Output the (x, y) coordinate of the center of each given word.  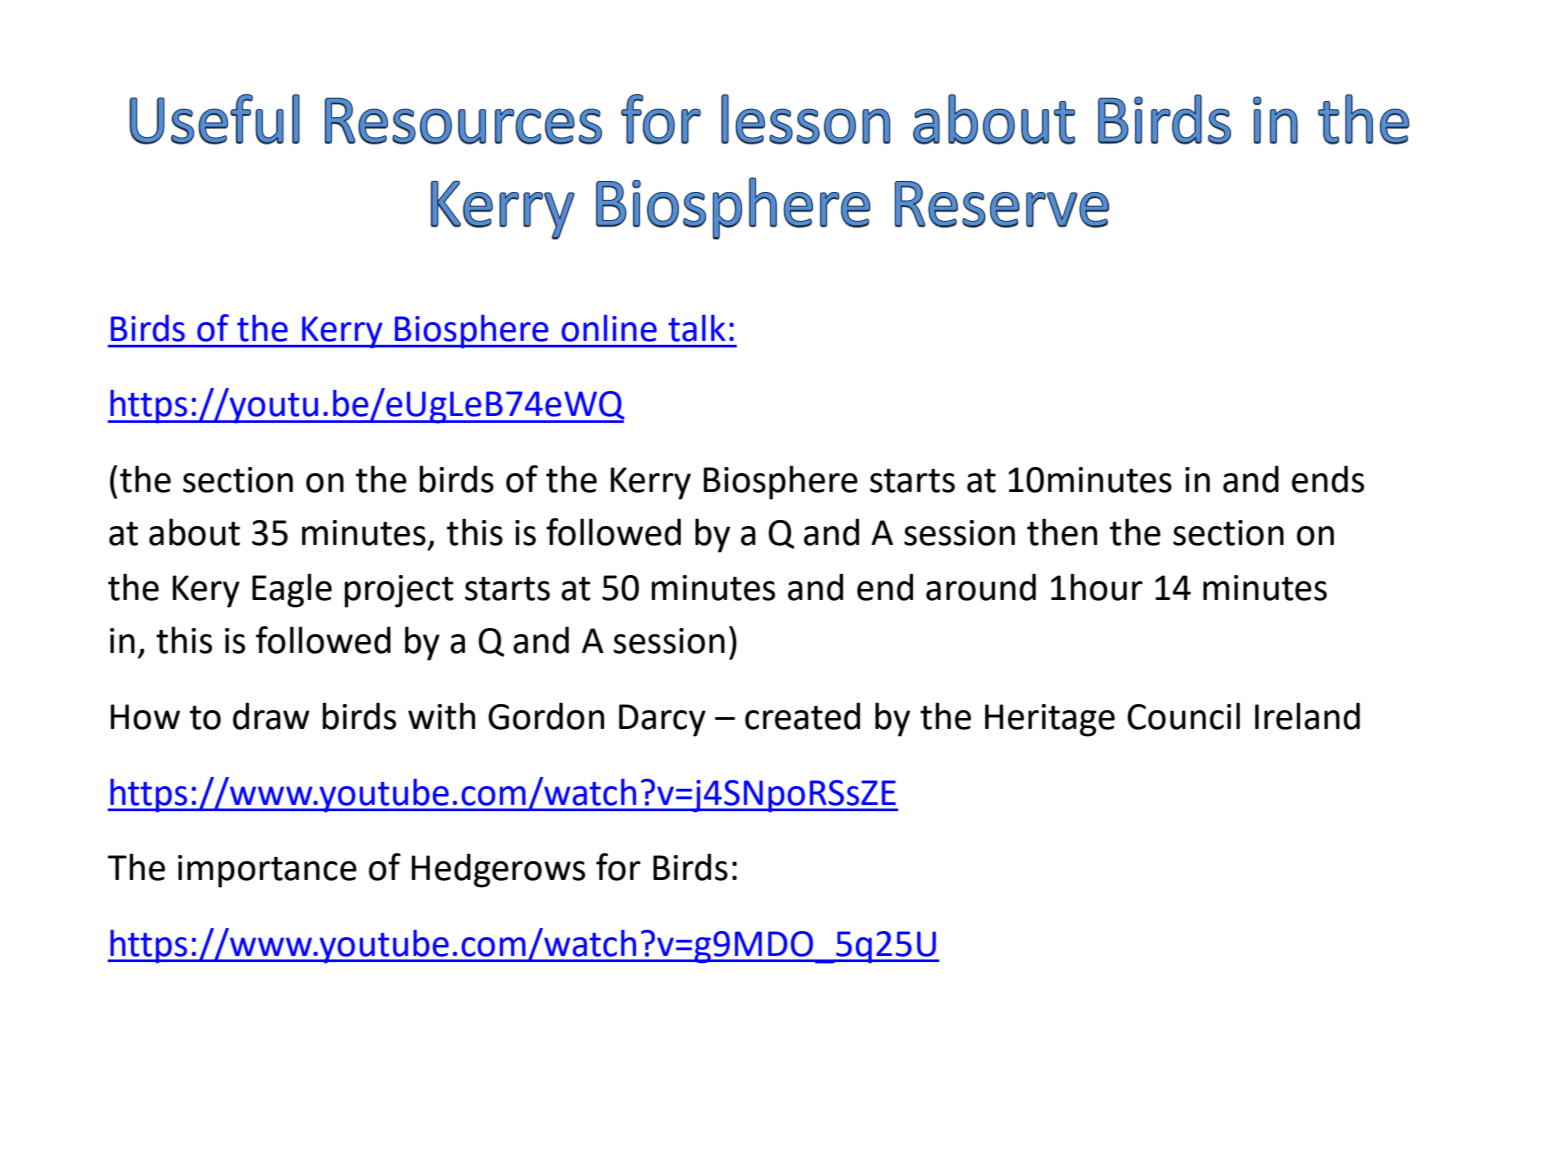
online (609, 328)
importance (267, 871)
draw (271, 716)
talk (697, 328)
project (399, 591)
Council (1183, 716)
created (802, 716)
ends (1328, 479)
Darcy (662, 720)
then (1062, 532)
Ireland (1307, 716)
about (194, 532)
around (981, 587)
